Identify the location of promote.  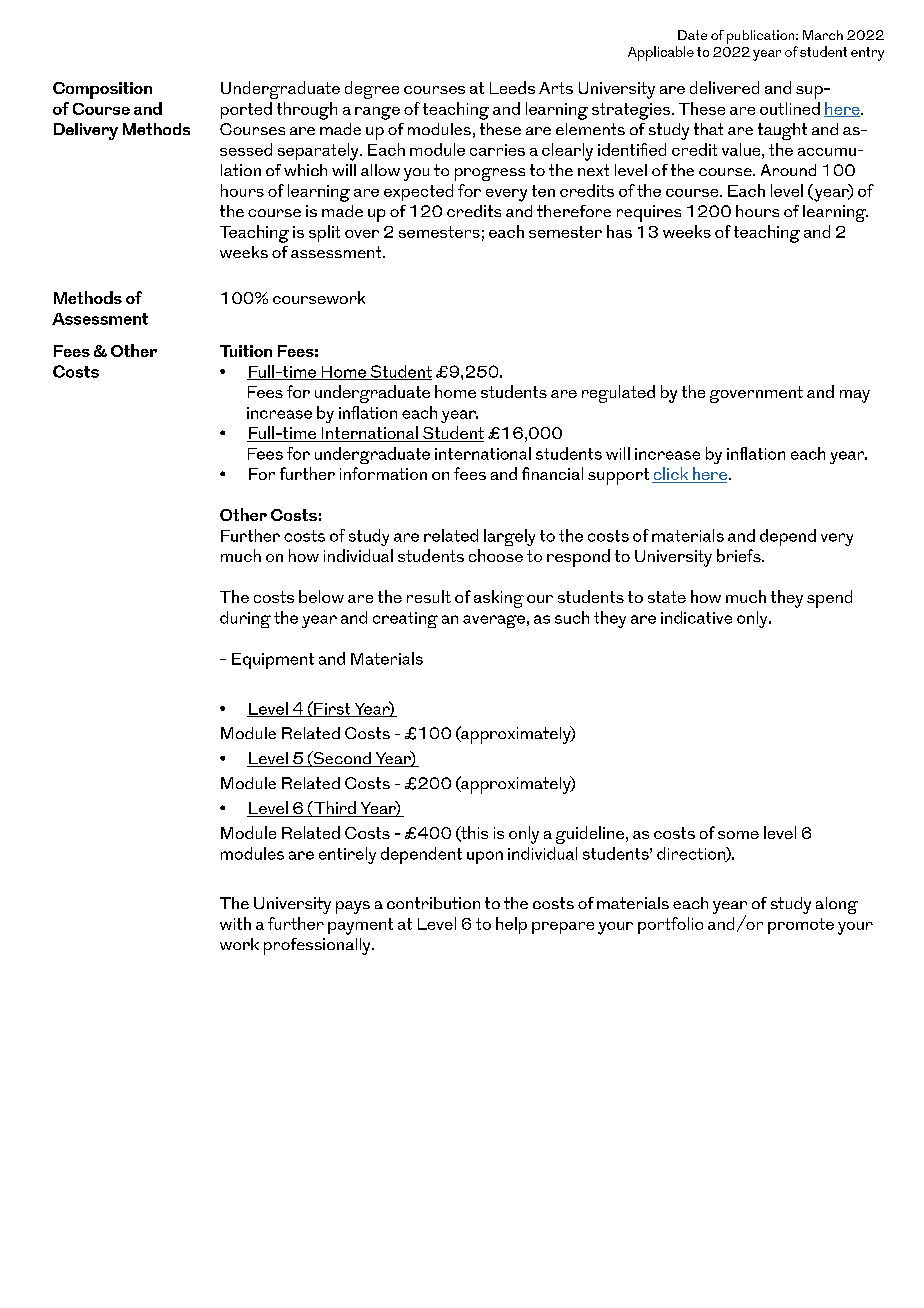
(801, 926).
